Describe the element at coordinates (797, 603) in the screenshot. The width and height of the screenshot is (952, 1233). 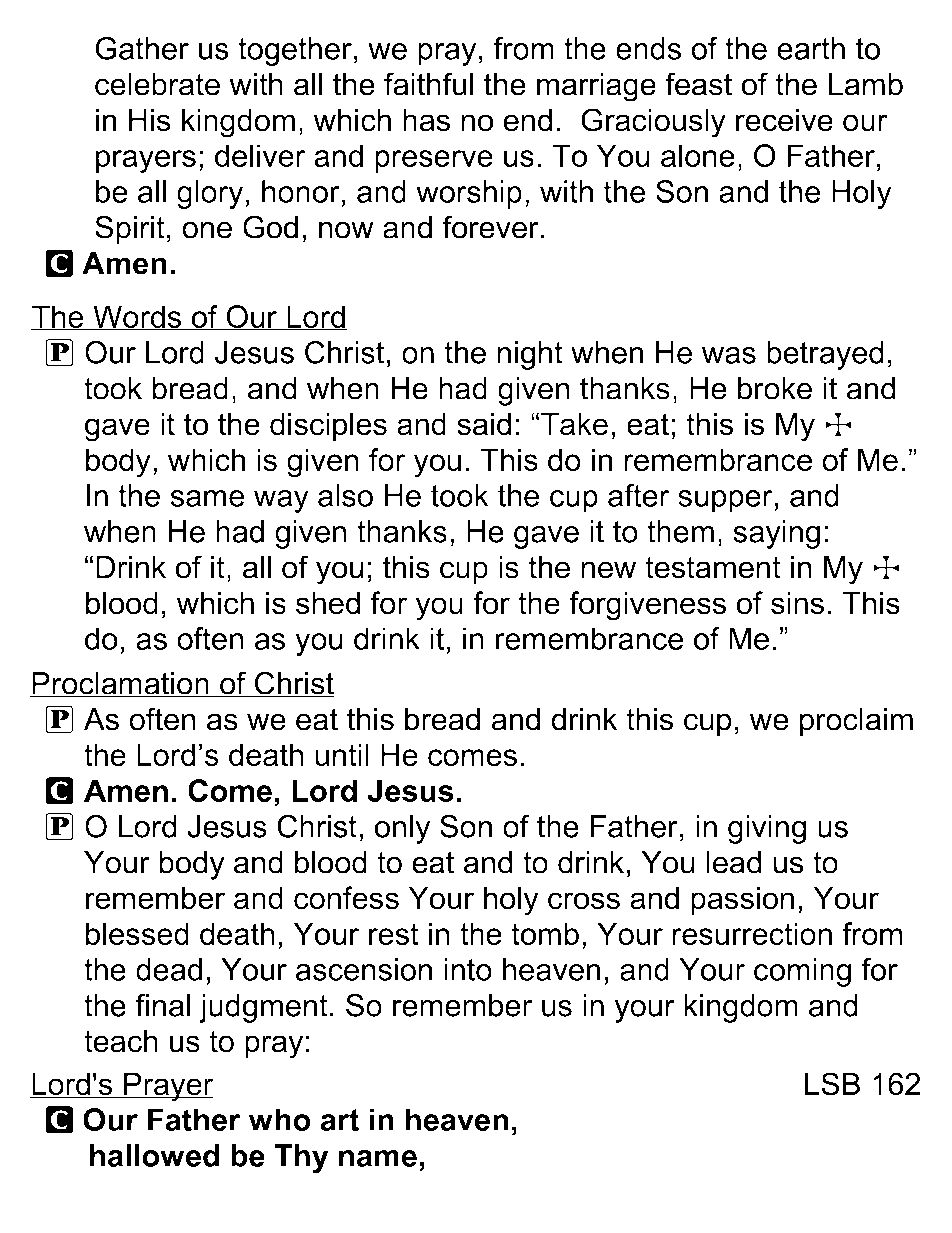
I see `sins` at that location.
